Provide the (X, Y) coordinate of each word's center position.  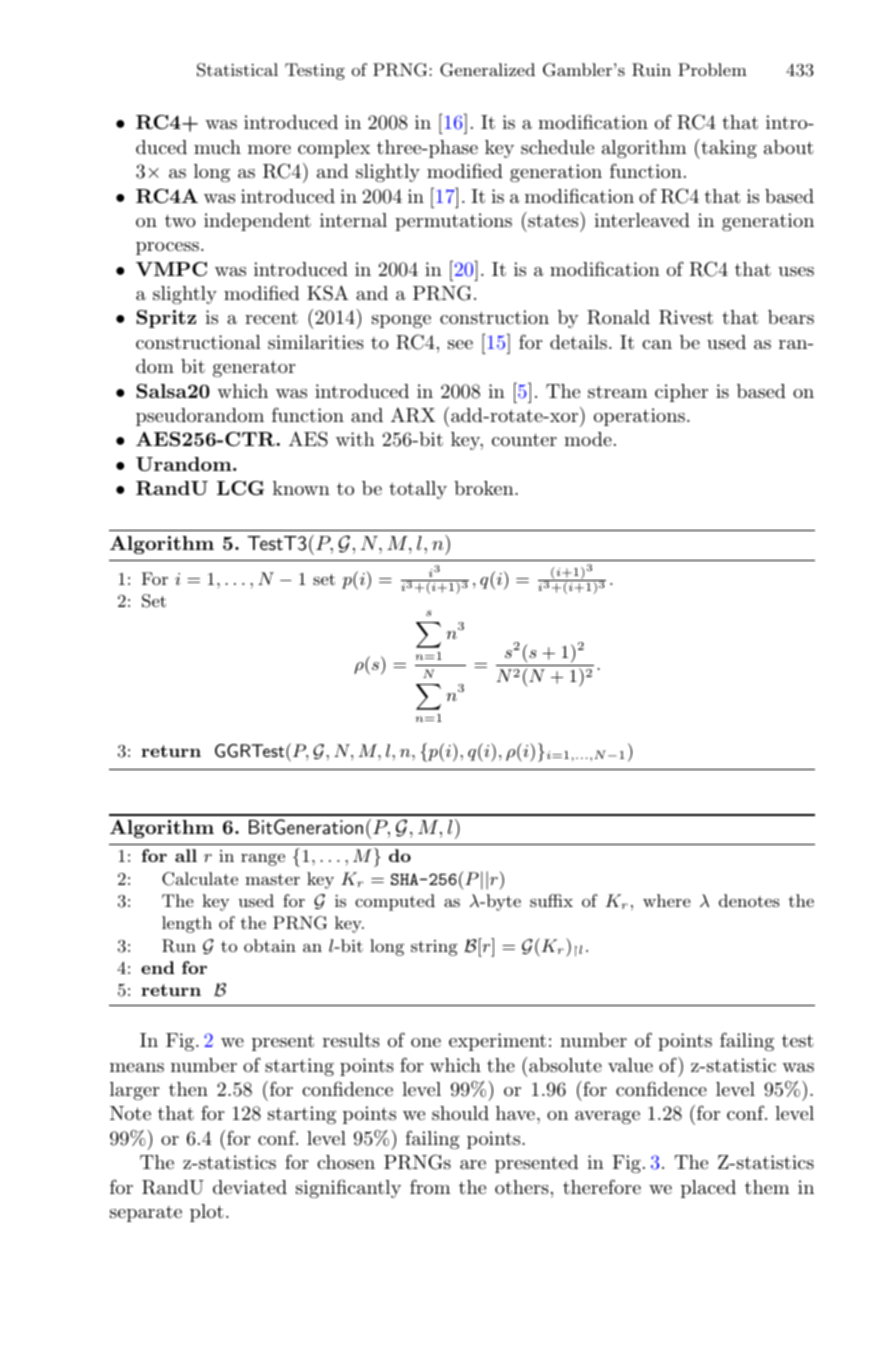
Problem (712, 69)
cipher (681, 393)
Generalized (487, 70)
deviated (250, 1187)
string (434, 948)
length (187, 924)
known (301, 488)
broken (485, 488)
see (460, 344)
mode (588, 439)
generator (254, 368)
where (667, 900)
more (269, 149)
